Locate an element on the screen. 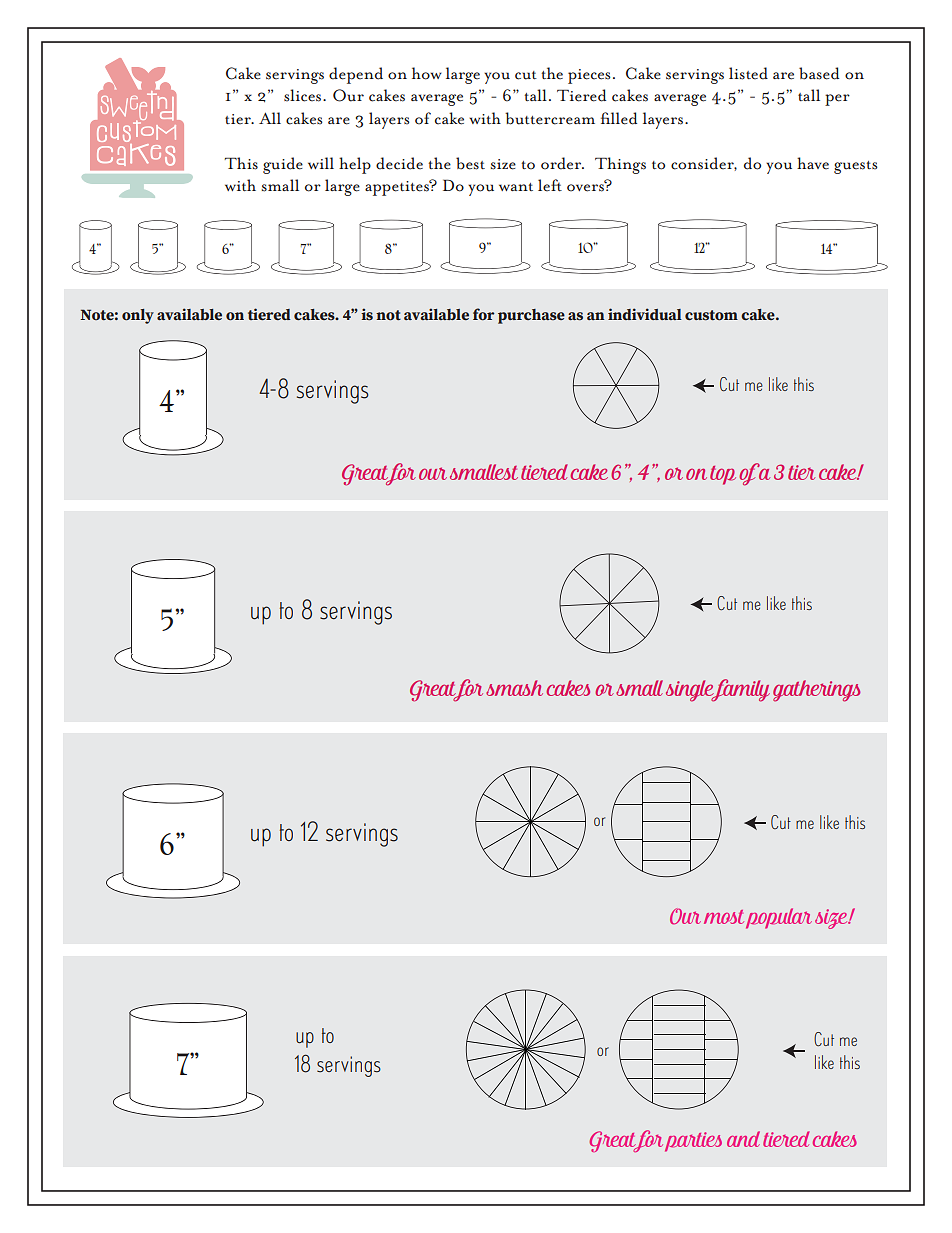 Image resolution: width=952 pixels, height=1233 pixels. based is located at coordinates (819, 73).
